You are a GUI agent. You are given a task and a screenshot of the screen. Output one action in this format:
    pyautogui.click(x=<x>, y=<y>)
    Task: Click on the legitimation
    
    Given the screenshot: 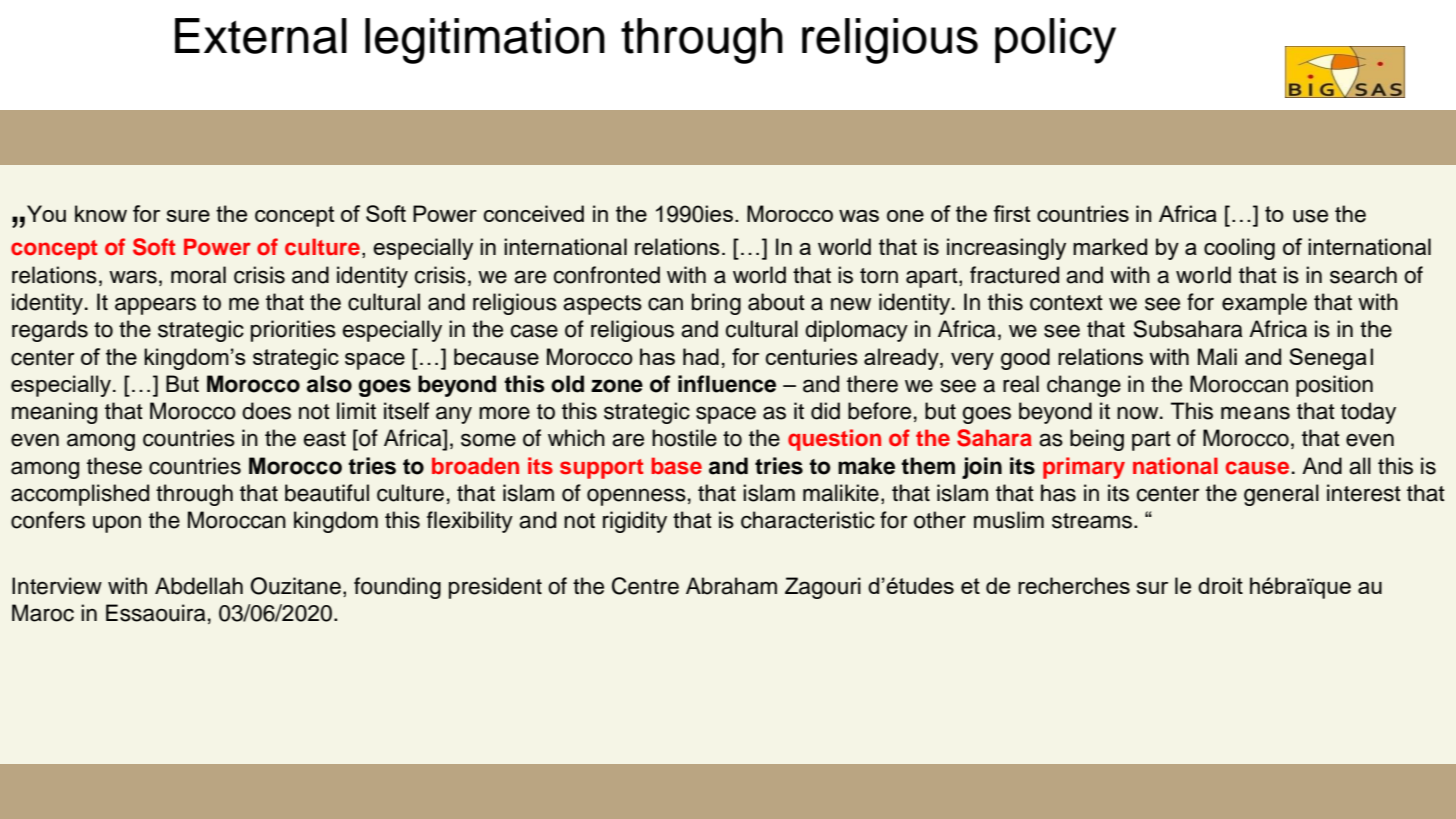 What is the action you would take?
    pyautogui.click(x=485, y=41)
